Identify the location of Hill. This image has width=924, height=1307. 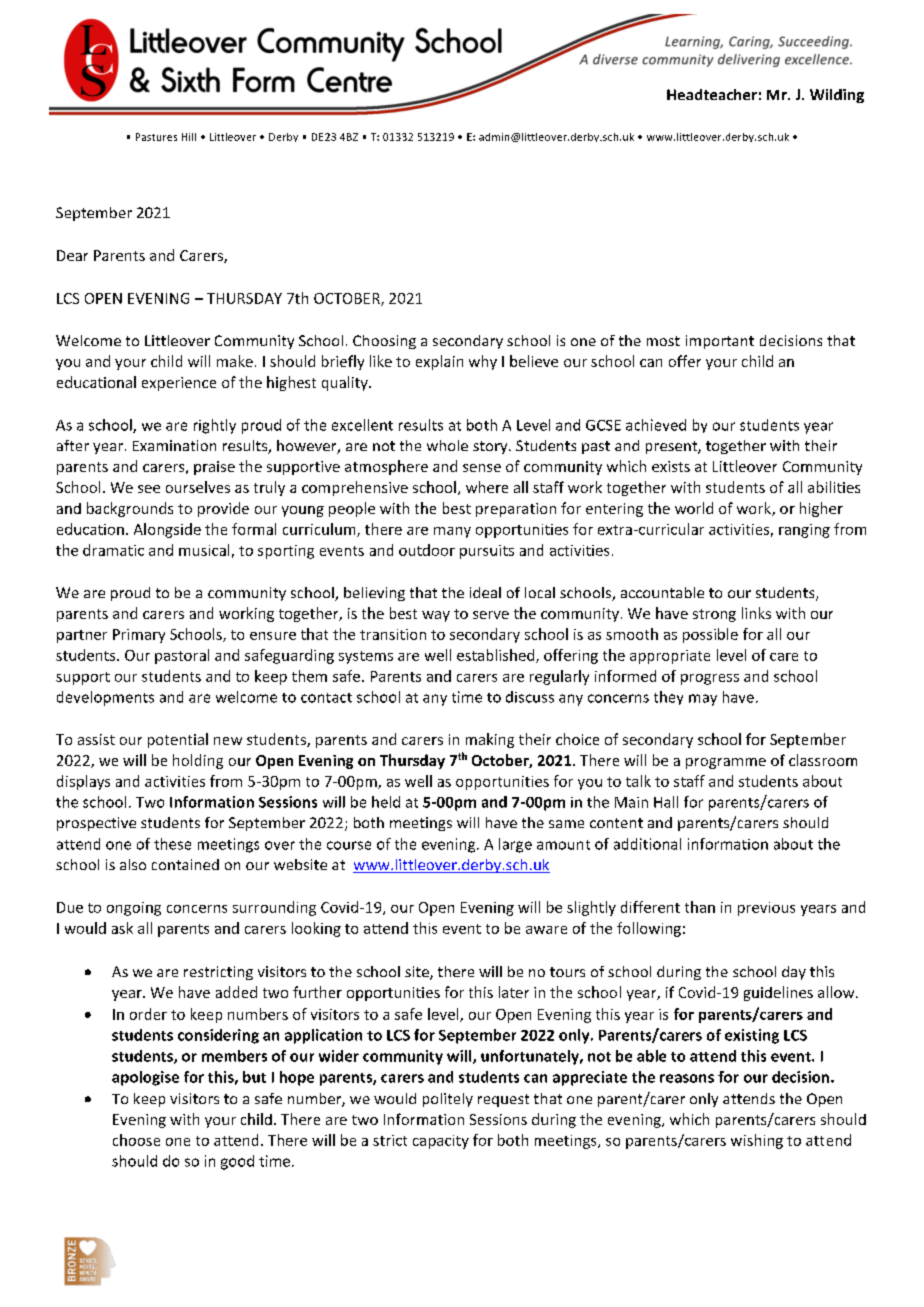
(189, 137).
